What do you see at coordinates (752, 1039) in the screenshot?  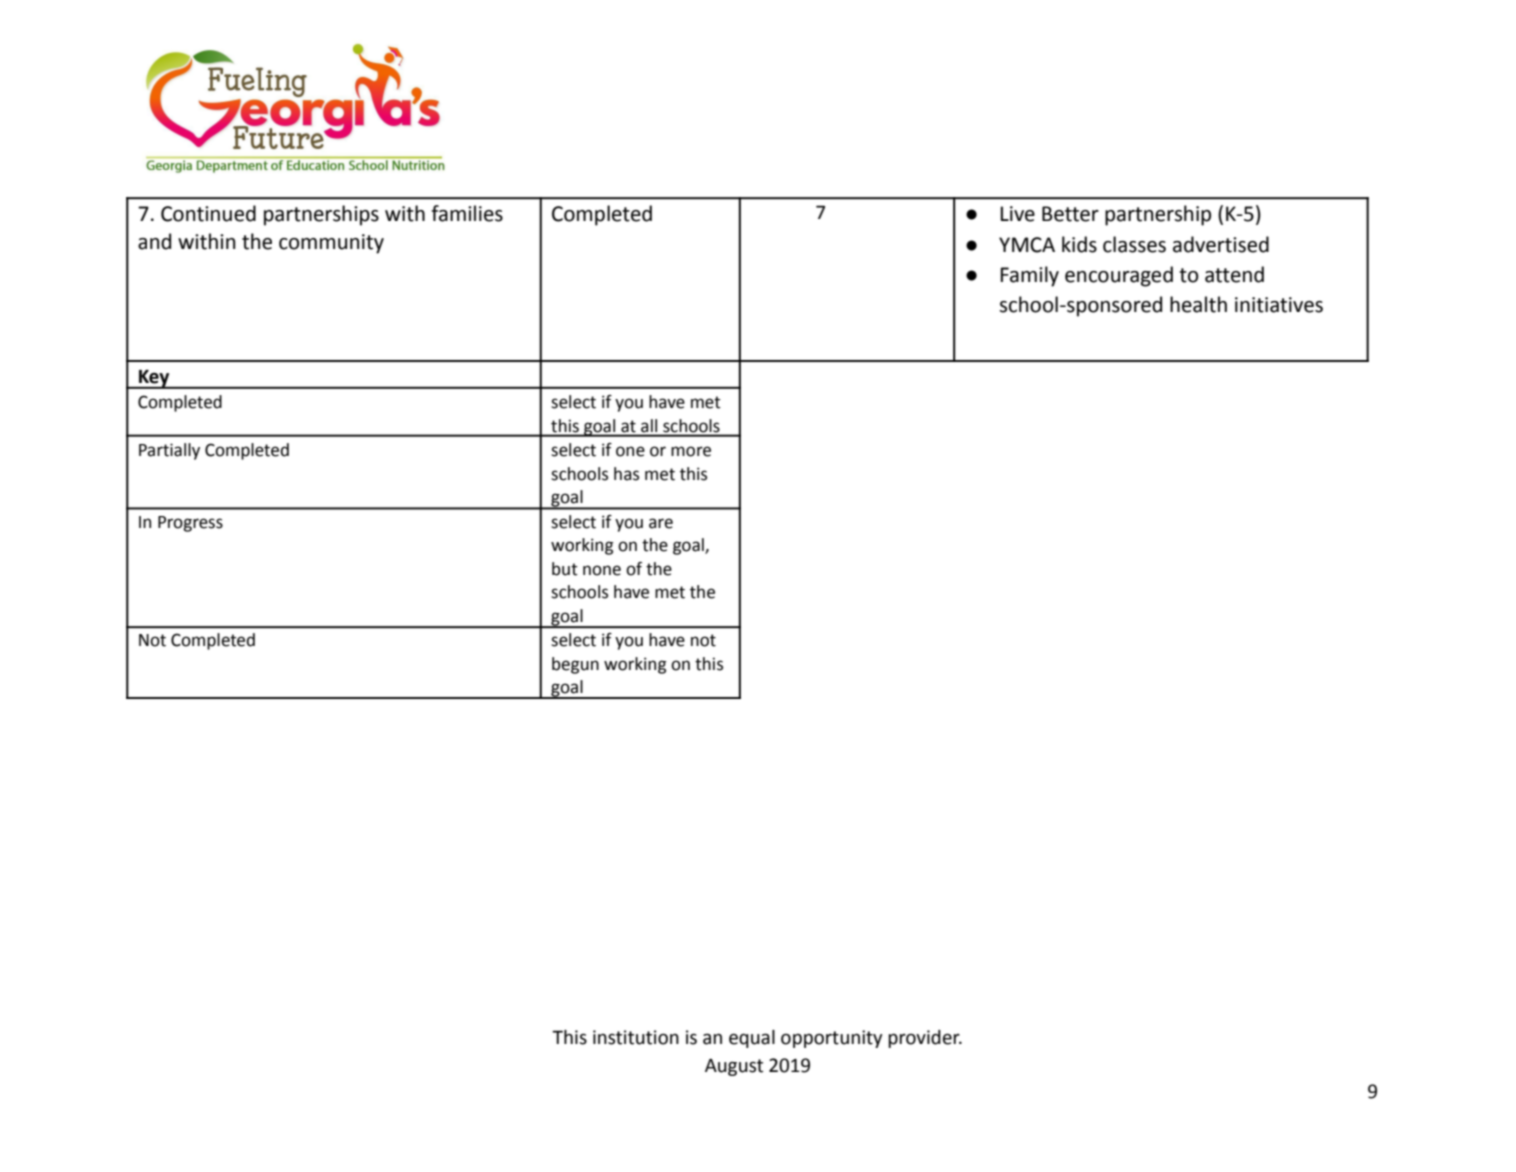 I see `equal` at bounding box center [752, 1039].
